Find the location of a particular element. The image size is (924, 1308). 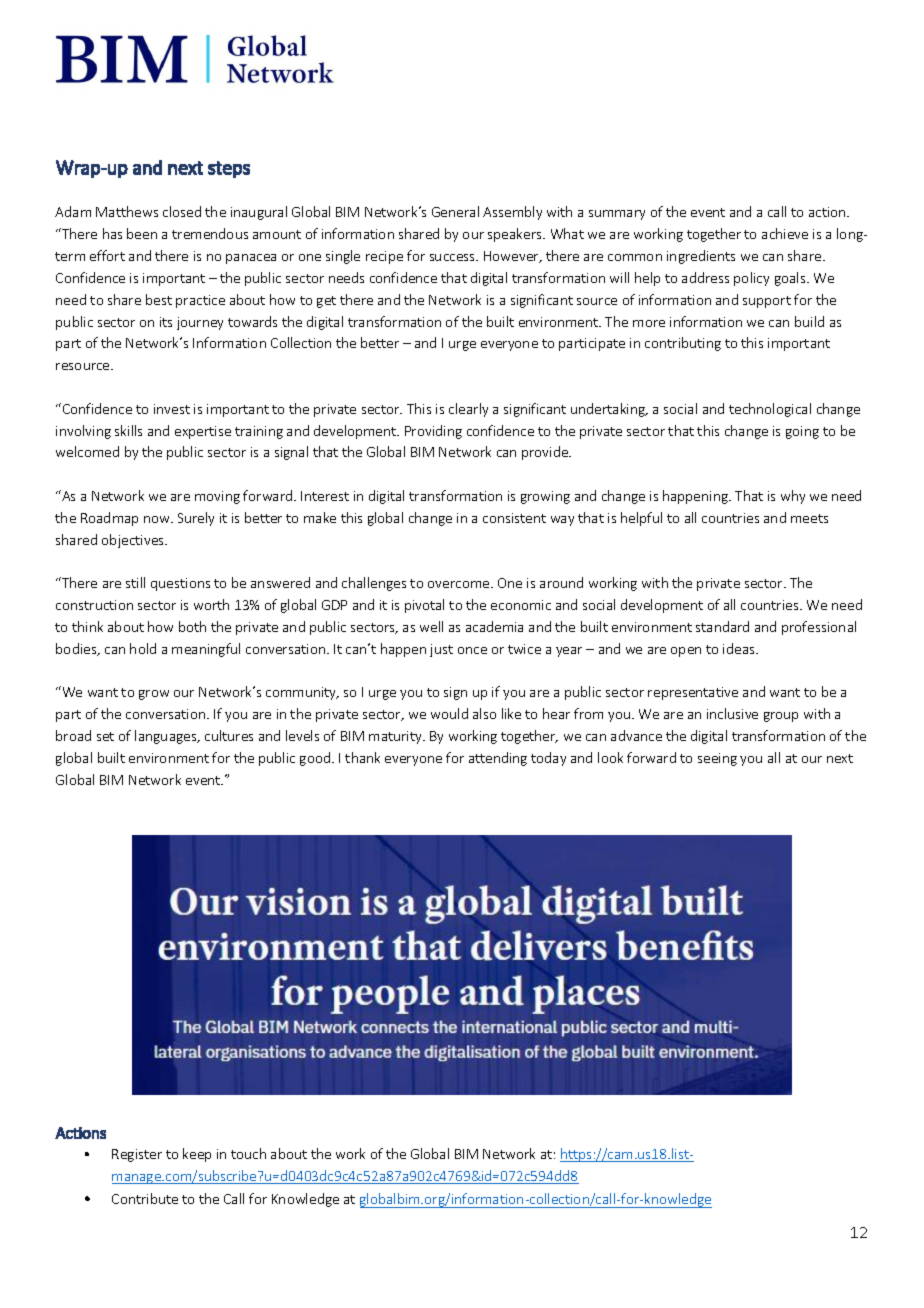

technological is located at coordinates (770, 410).
